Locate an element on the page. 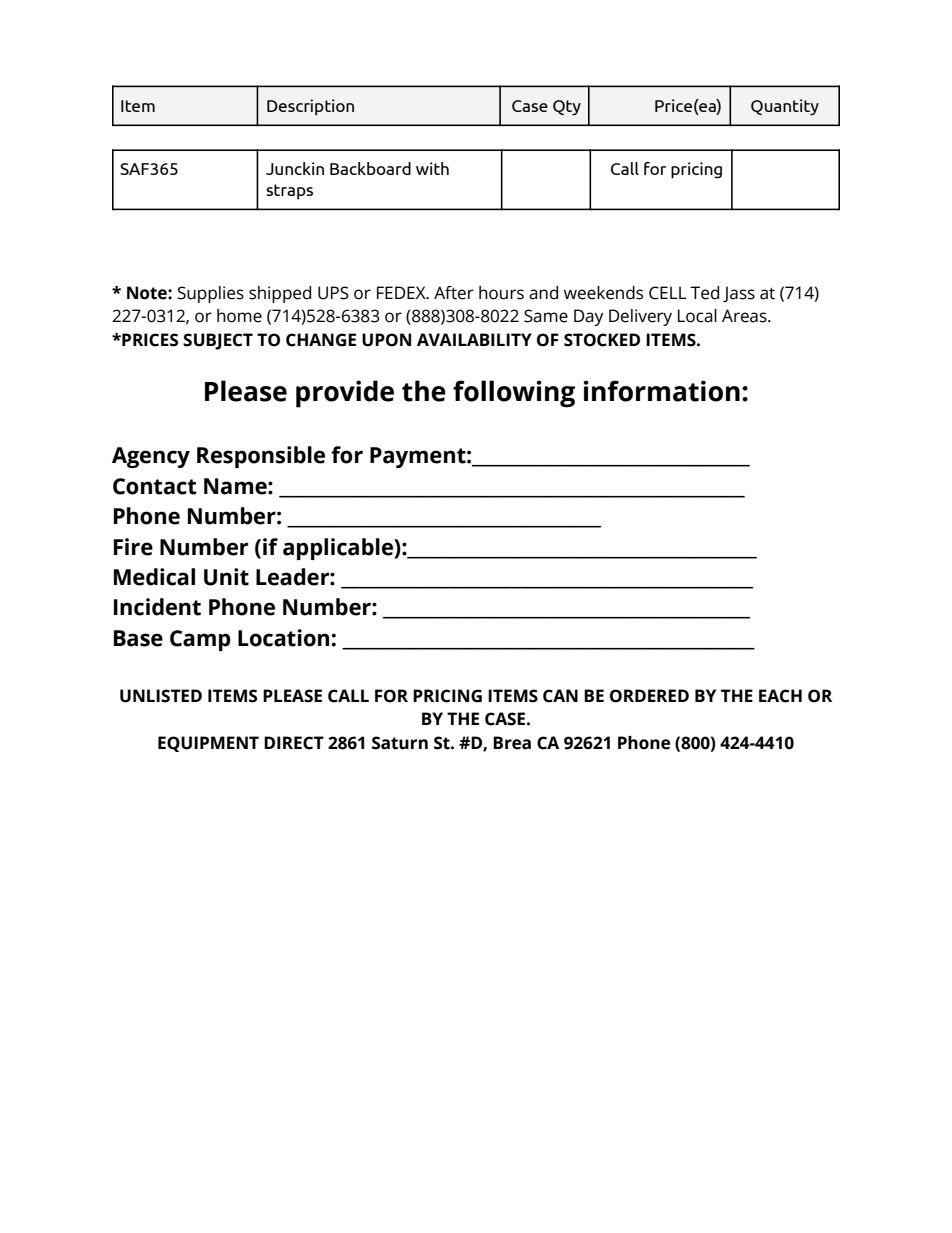  After is located at coordinates (454, 293).
